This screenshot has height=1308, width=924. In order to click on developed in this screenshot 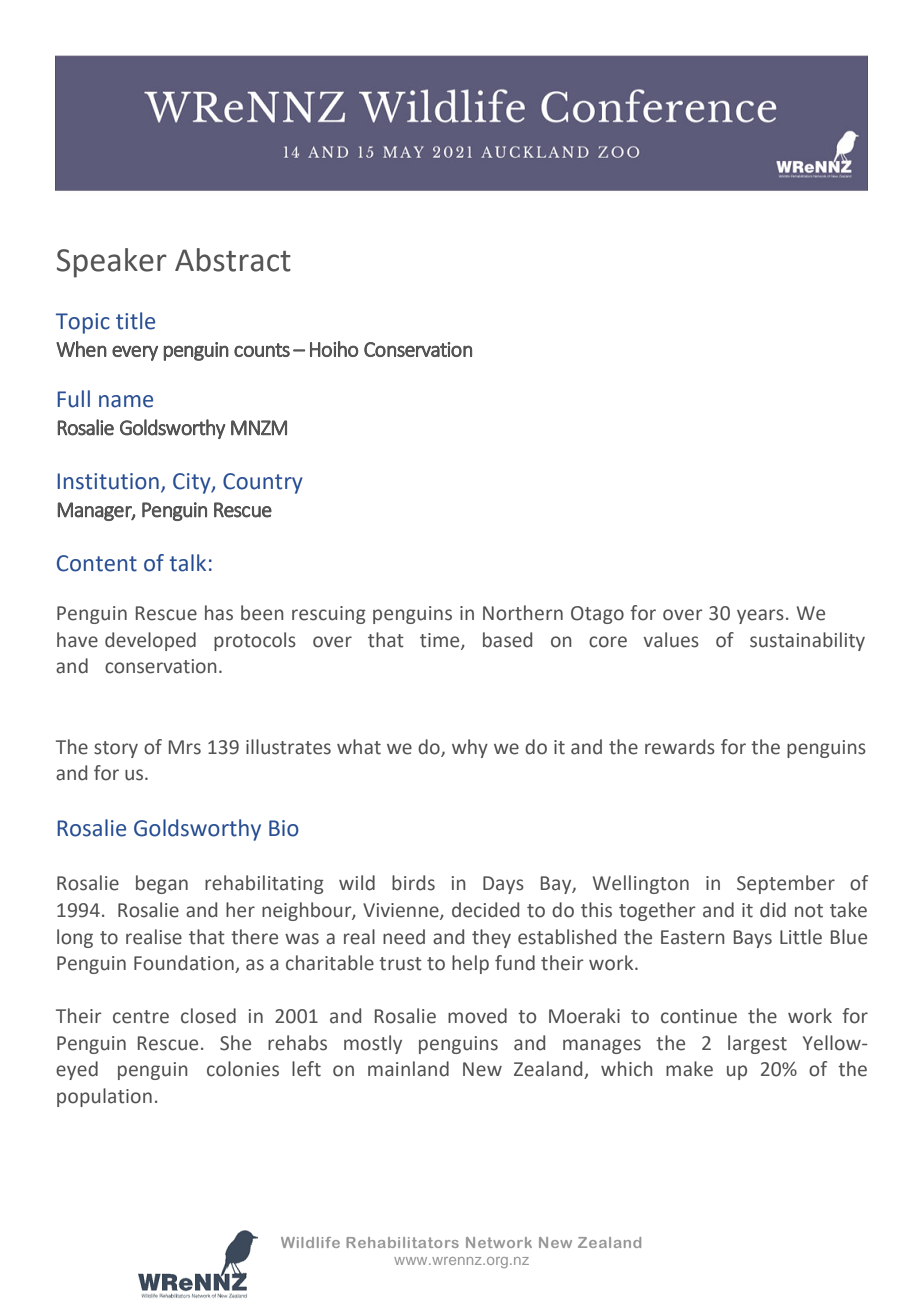, I will do `click(150, 641)`.
